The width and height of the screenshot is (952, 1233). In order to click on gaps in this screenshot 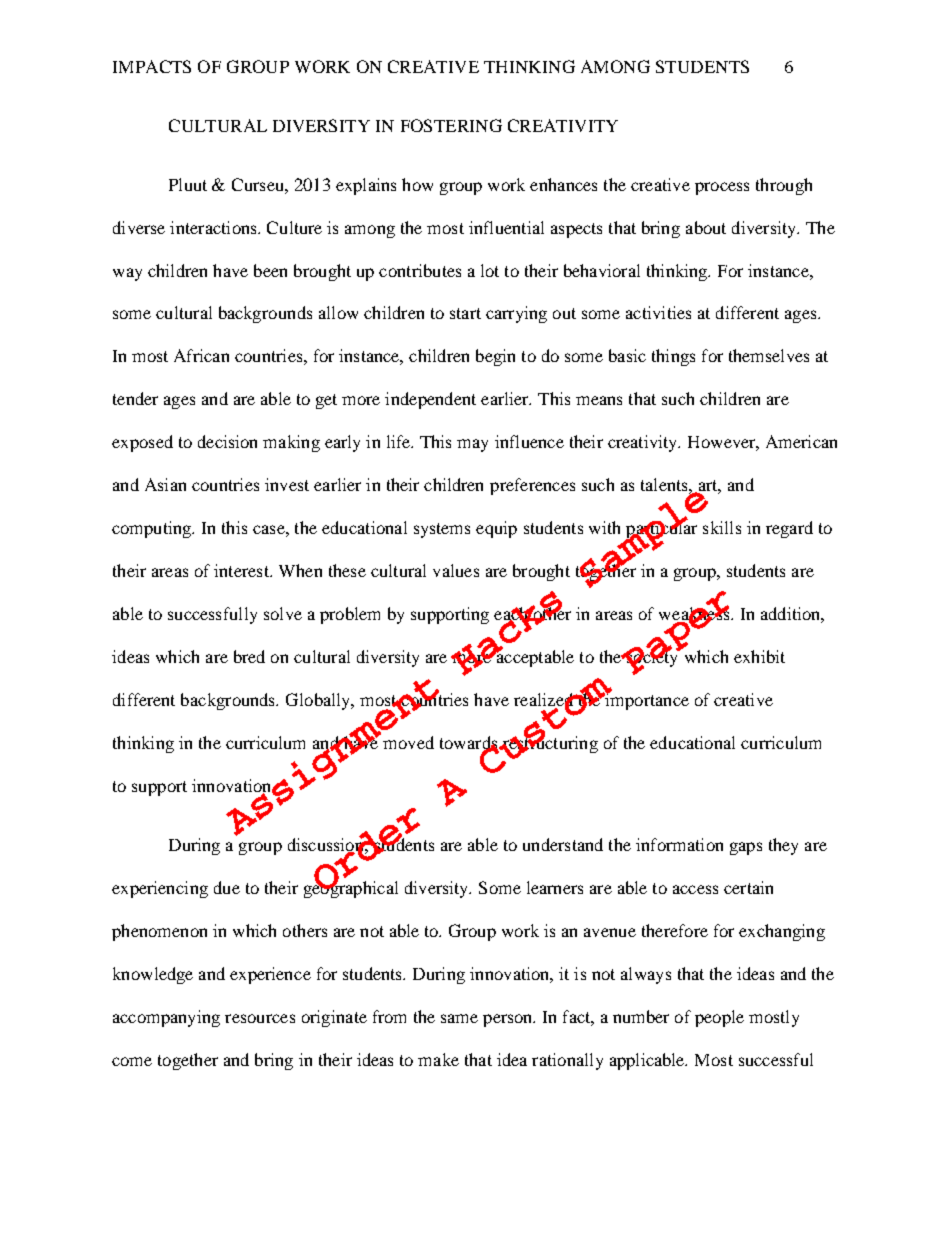, I will do `click(746, 848)`.
